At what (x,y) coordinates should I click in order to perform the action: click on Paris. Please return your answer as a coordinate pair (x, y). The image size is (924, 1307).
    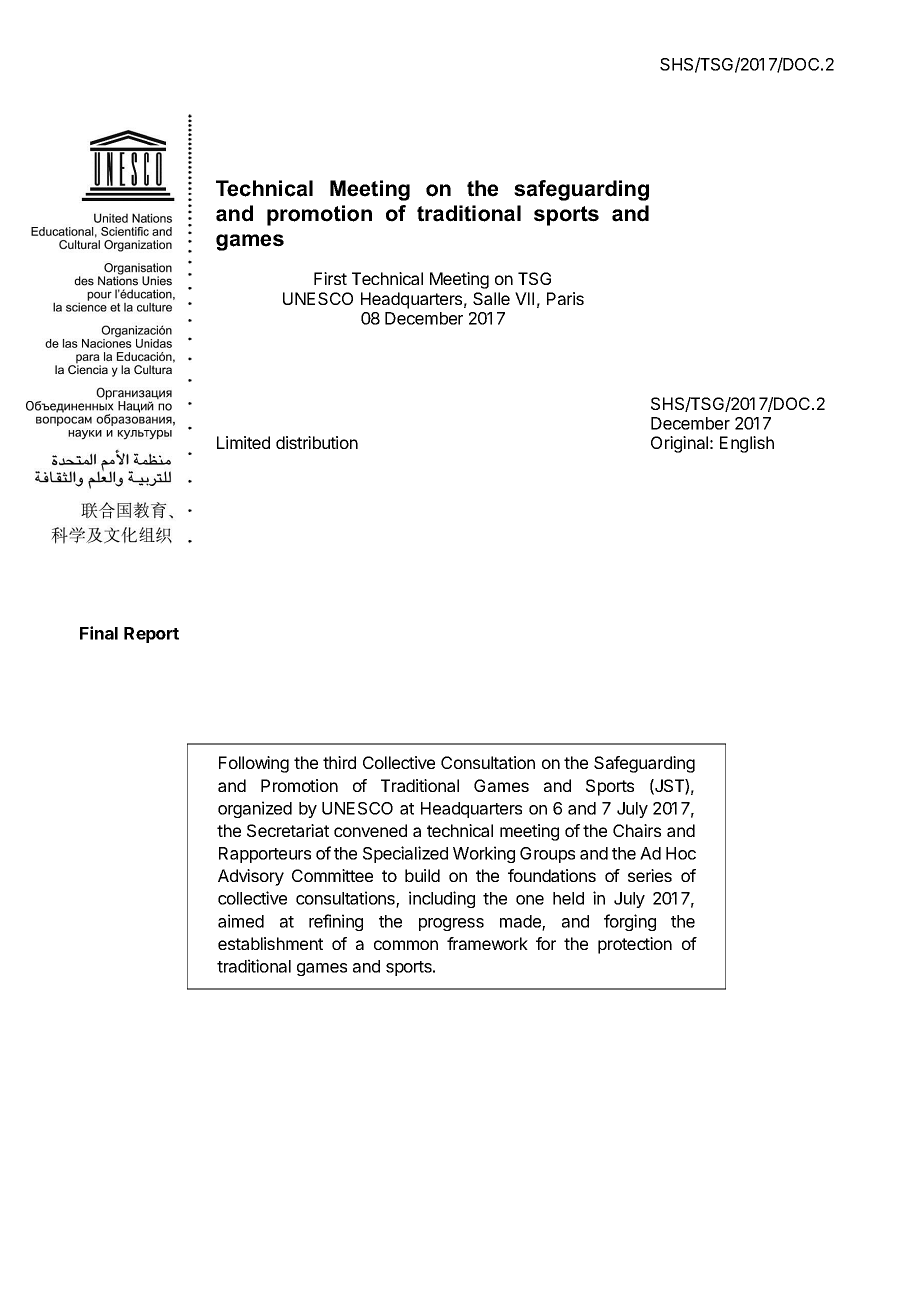
    Looking at the image, I should click on (565, 298).
